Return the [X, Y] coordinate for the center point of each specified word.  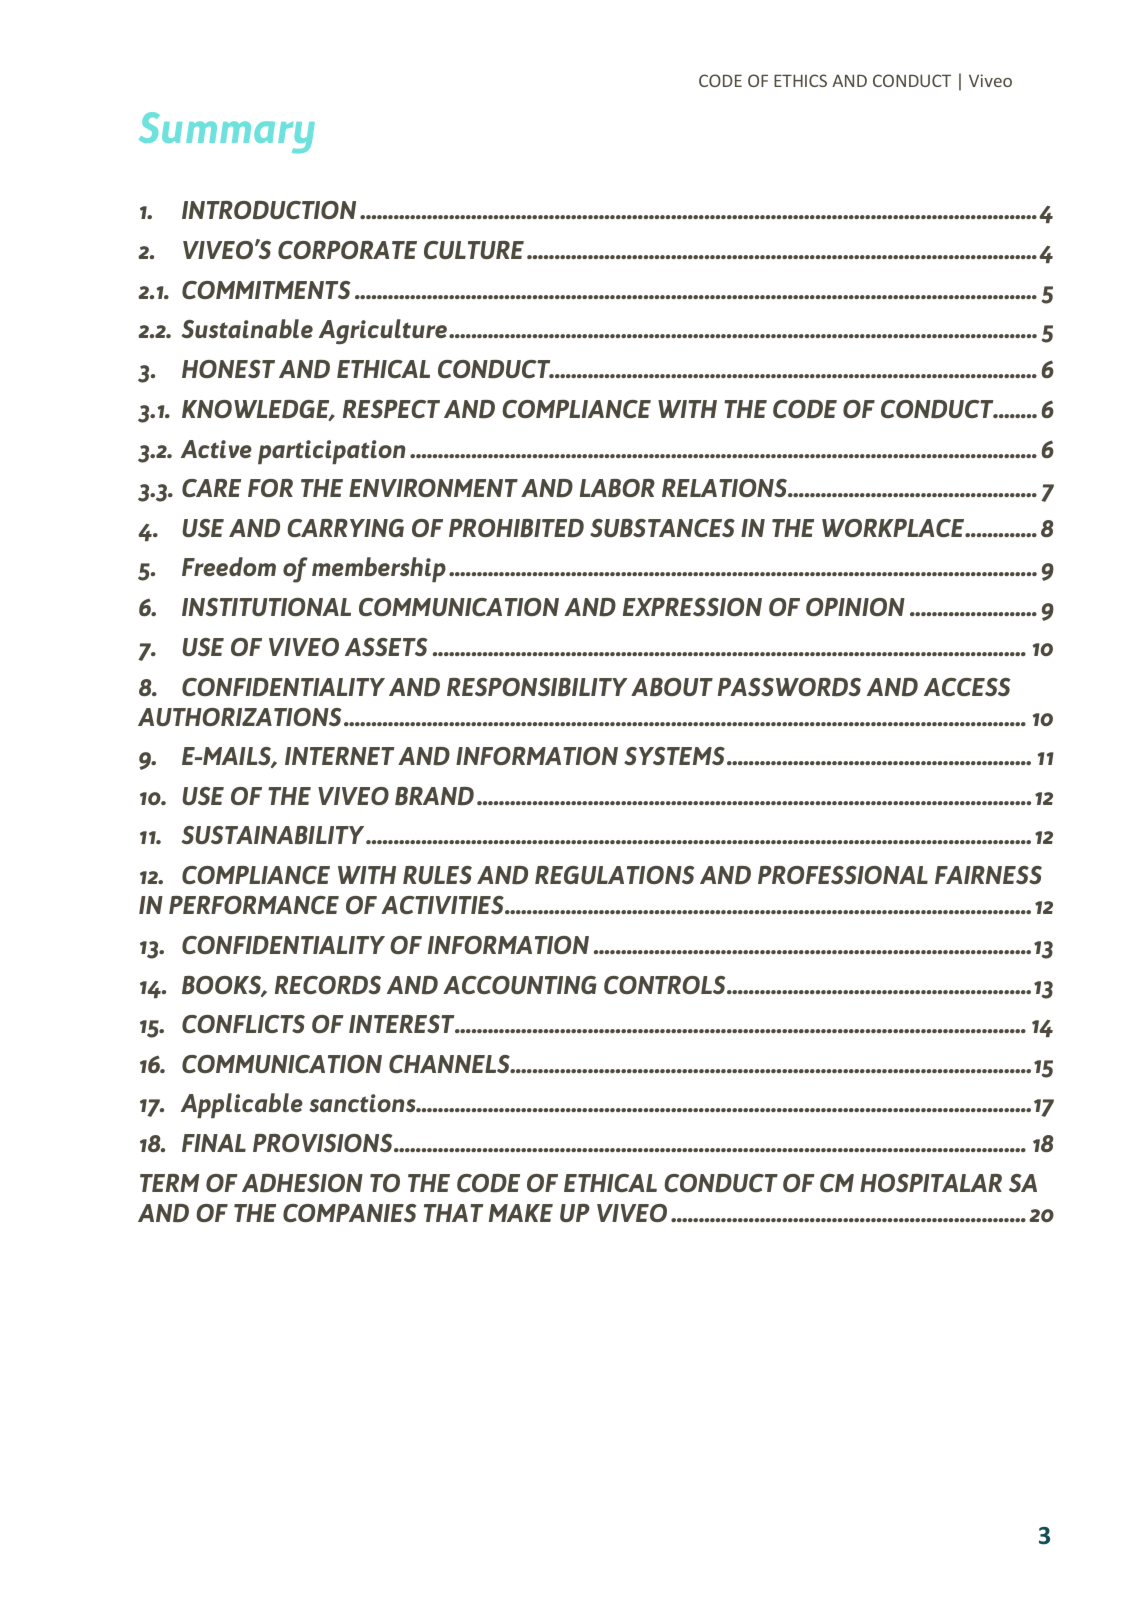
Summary [227, 132]
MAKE [521, 1213]
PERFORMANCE [254, 905]
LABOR [617, 488]
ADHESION [302, 1183]
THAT [453, 1213]
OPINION [855, 607]
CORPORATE [347, 250]
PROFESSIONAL [843, 875]
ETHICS [800, 80]
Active [216, 449]
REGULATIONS [614, 875]
